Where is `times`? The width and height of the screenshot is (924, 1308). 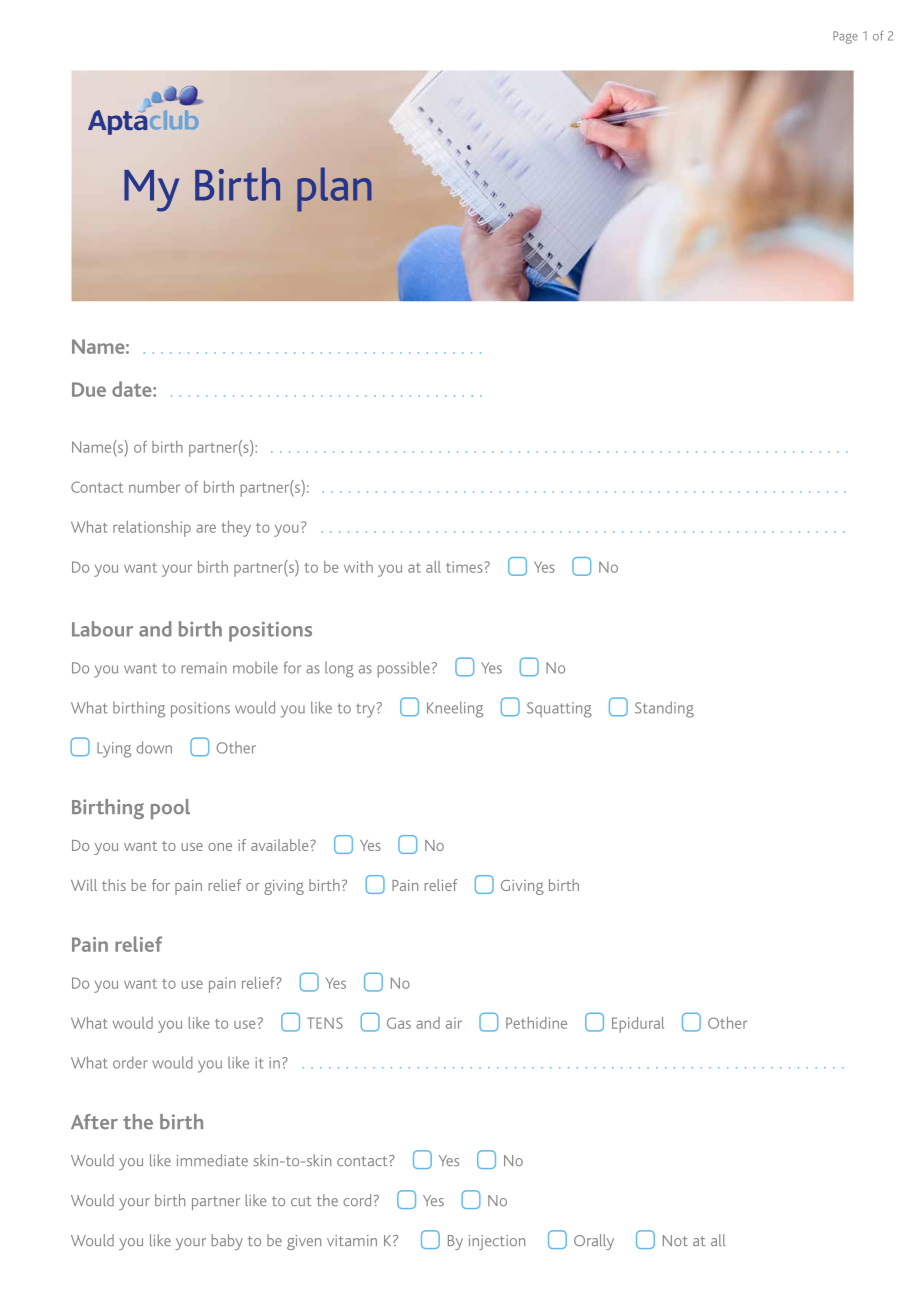
times is located at coordinates (465, 567).
